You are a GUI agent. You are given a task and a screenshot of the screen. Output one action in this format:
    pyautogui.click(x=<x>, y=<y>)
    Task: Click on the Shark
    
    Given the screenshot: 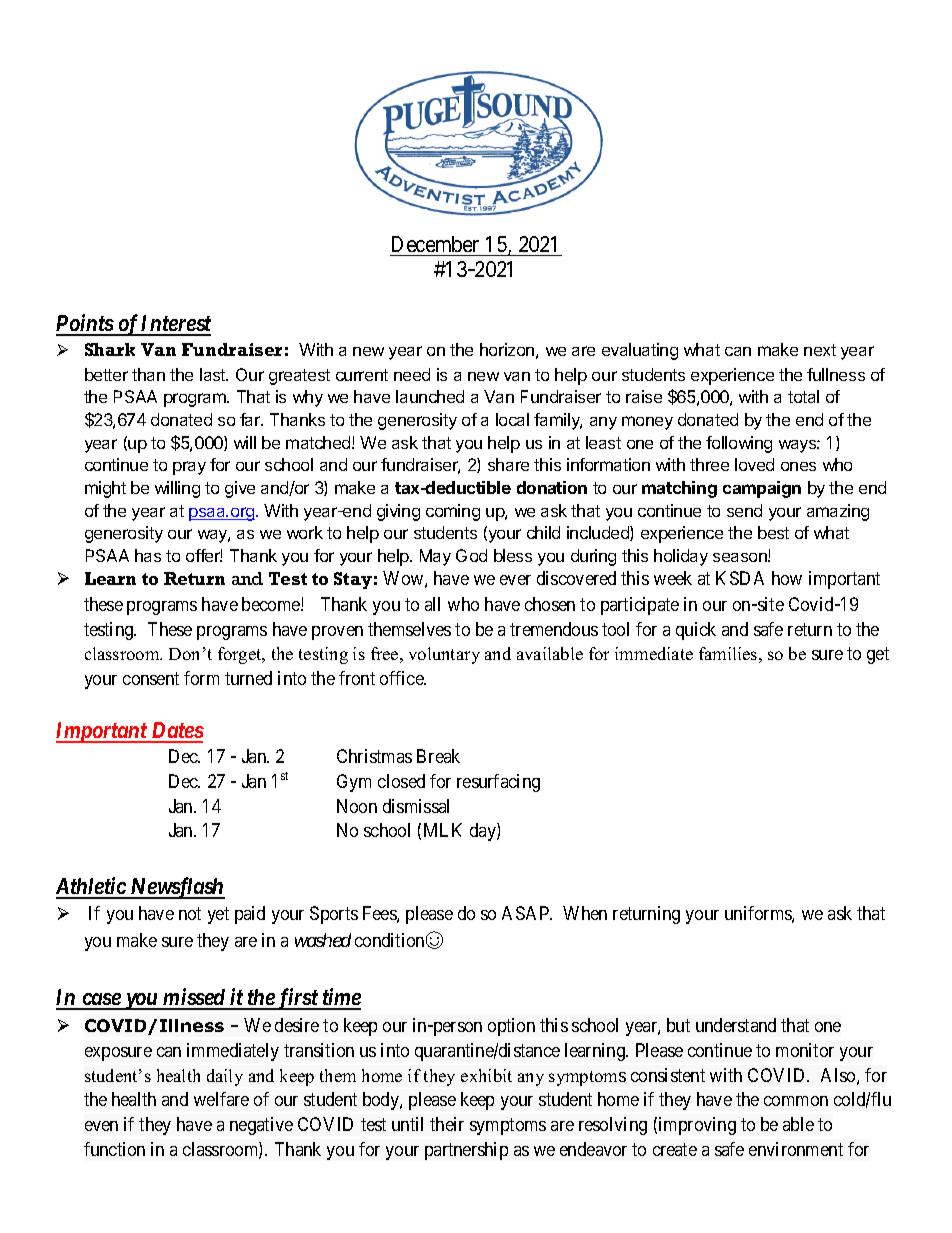 What is the action you would take?
    pyautogui.click(x=110, y=349)
